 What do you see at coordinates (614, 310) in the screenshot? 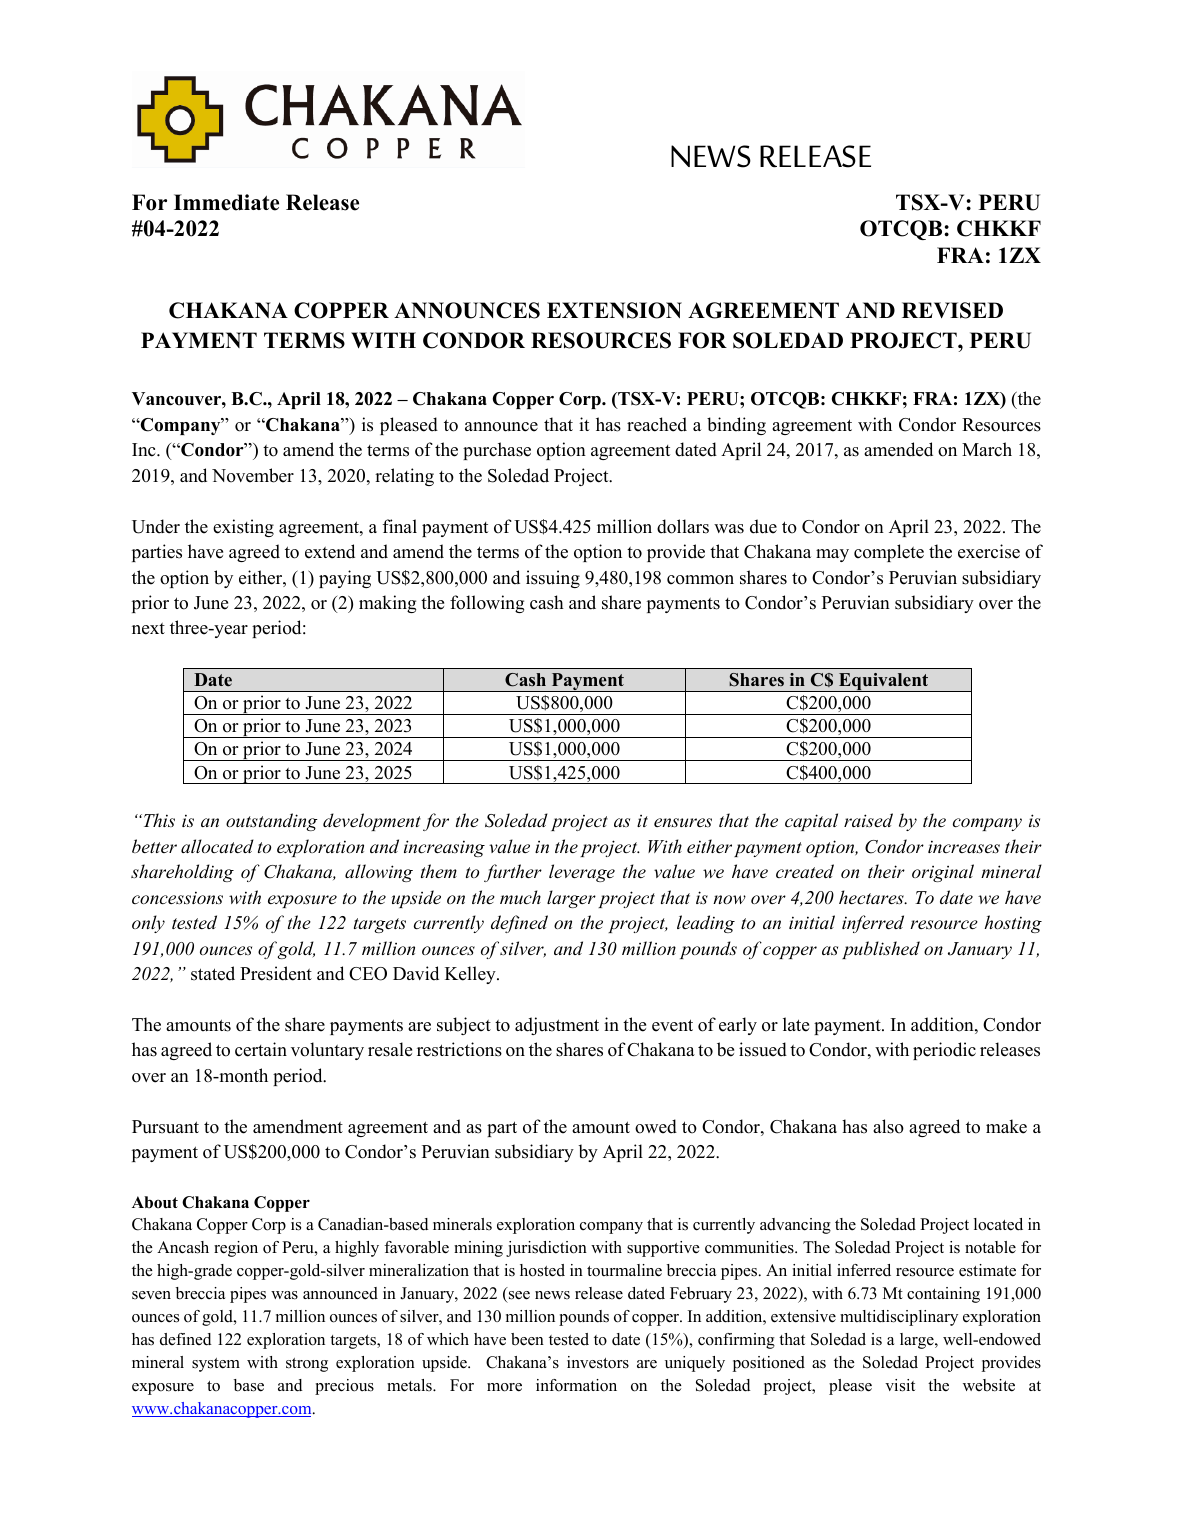
I see `EXTENSION` at bounding box center [614, 310].
